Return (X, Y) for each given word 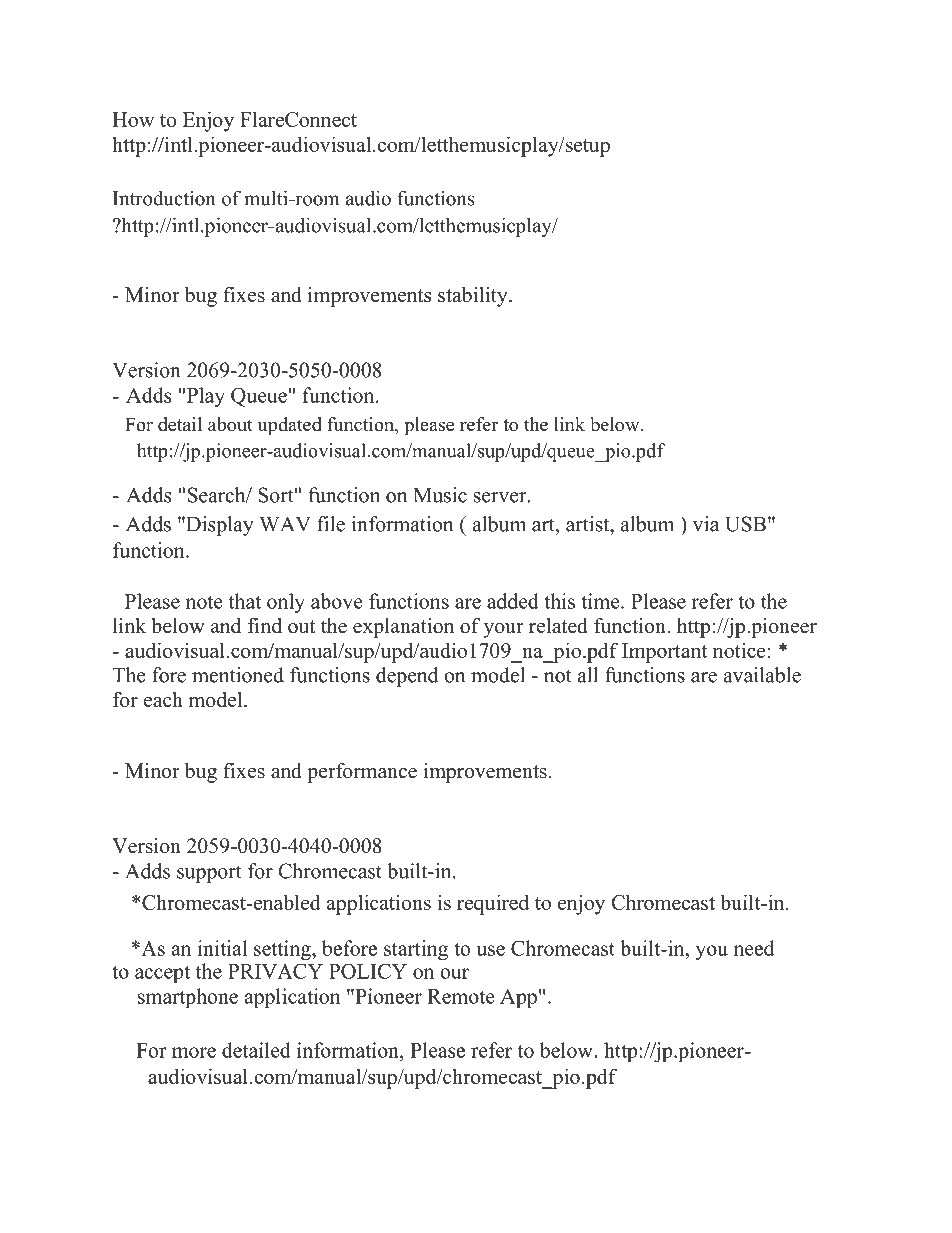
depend (407, 677)
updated (290, 426)
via (706, 524)
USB (745, 524)
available (762, 675)
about (230, 424)
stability (474, 297)
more (194, 1052)
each (163, 700)
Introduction (164, 198)
